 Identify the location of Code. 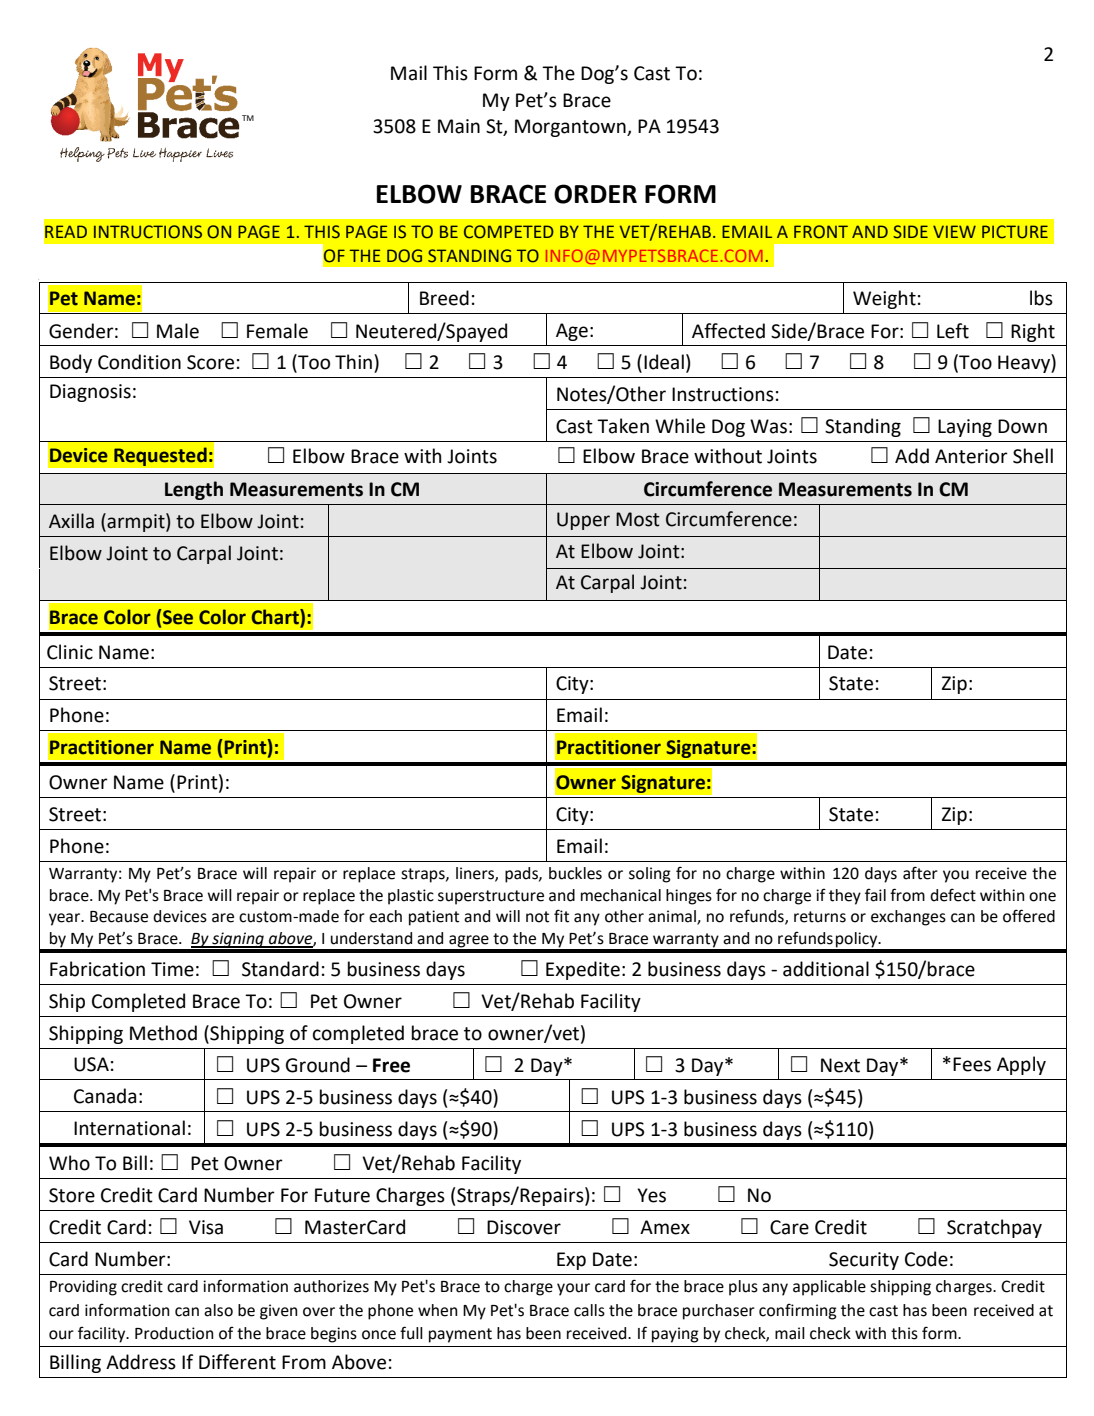
(926, 1259).
